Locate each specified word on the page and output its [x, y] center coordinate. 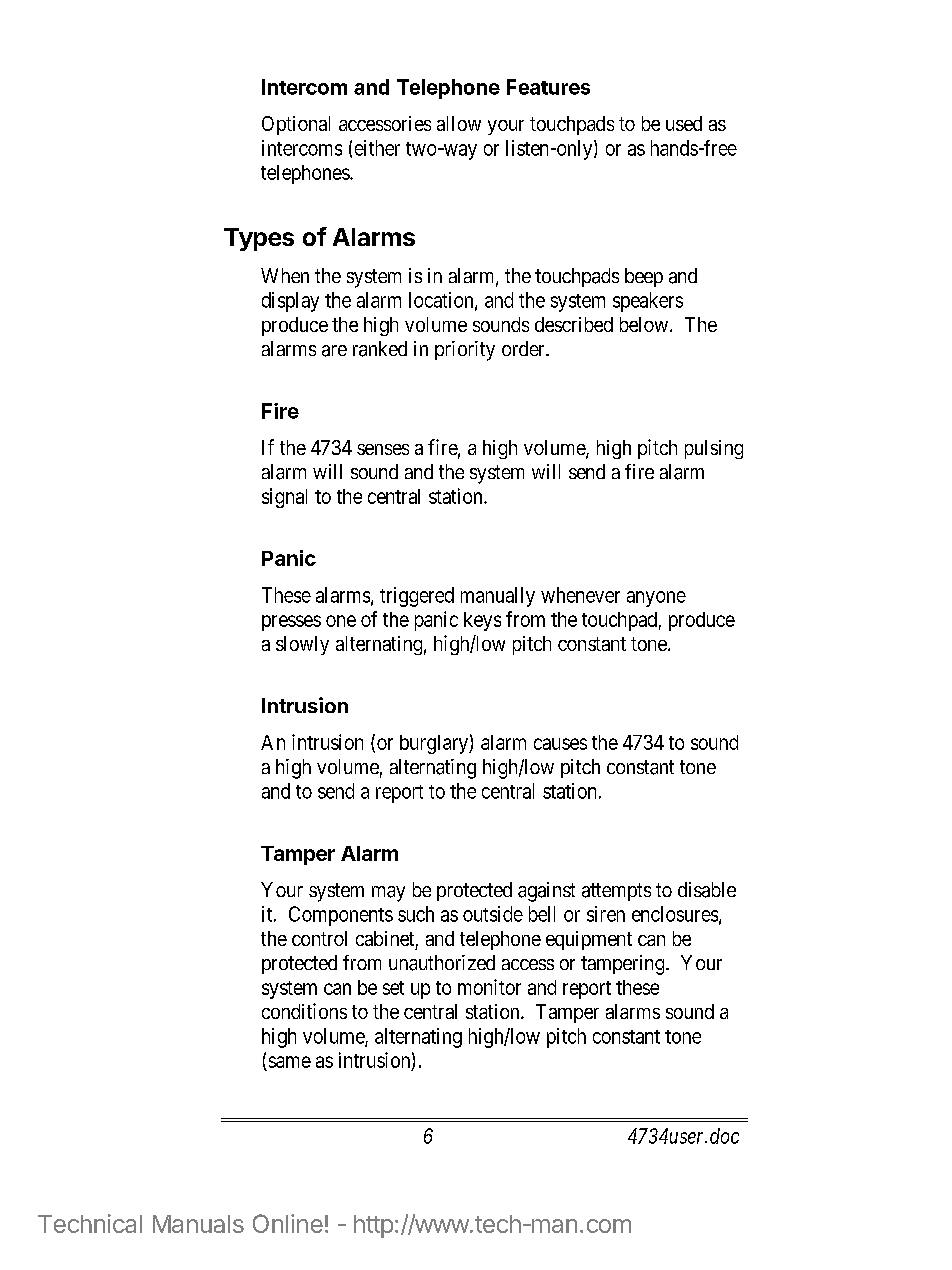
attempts [616, 892]
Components [341, 916]
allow [459, 123]
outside [493, 914]
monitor [489, 987]
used [684, 123]
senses [383, 449]
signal [284, 498]
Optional [296, 125]
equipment [589, 940]
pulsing [714, 449]
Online [288, 1223]
